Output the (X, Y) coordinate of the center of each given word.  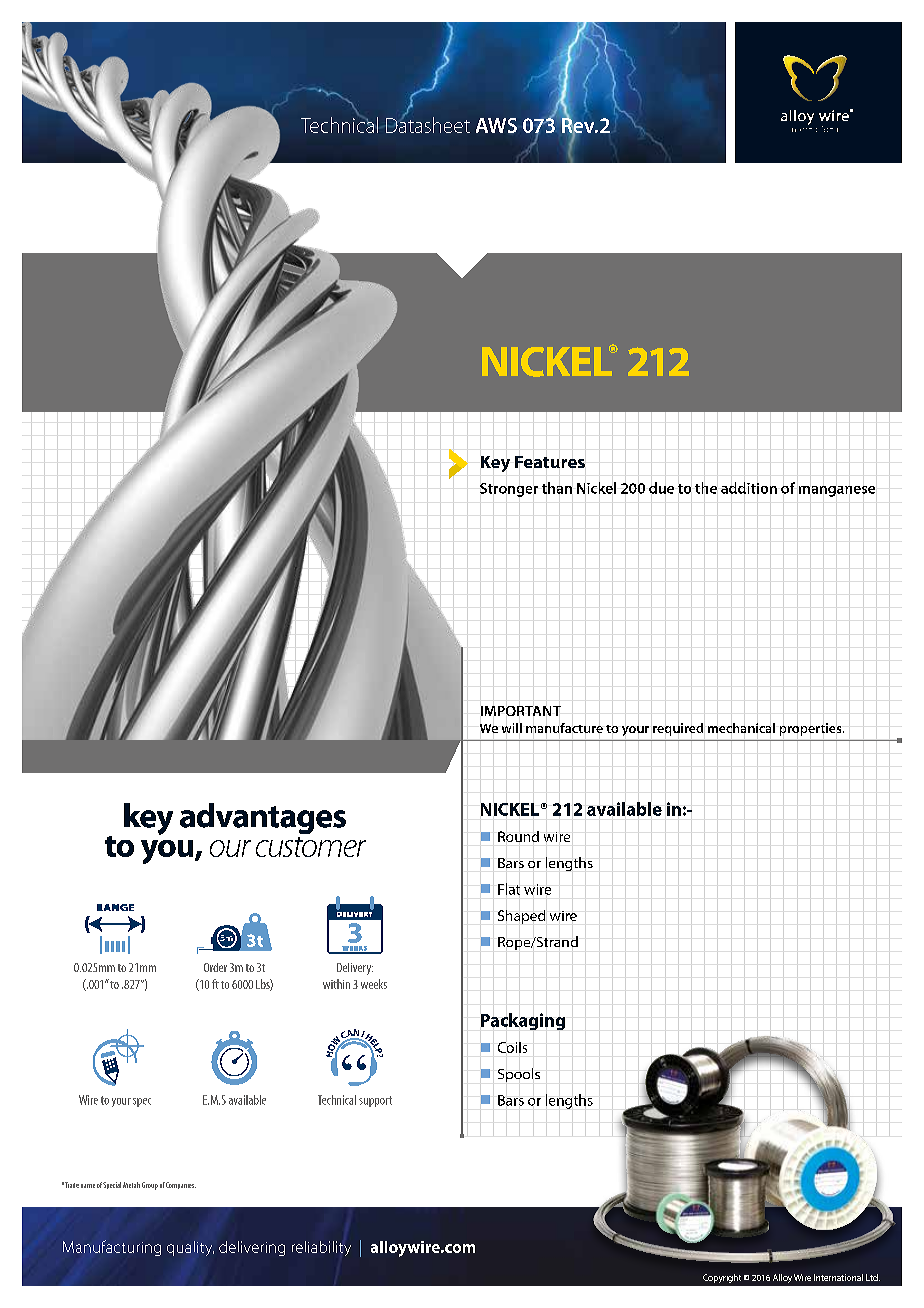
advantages (263, 818)
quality (190, 1248)
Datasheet (428, 124)
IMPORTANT (521, 711)
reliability (321, 1248)
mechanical (741, 728)
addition (749, 488)
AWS (496, 125)
